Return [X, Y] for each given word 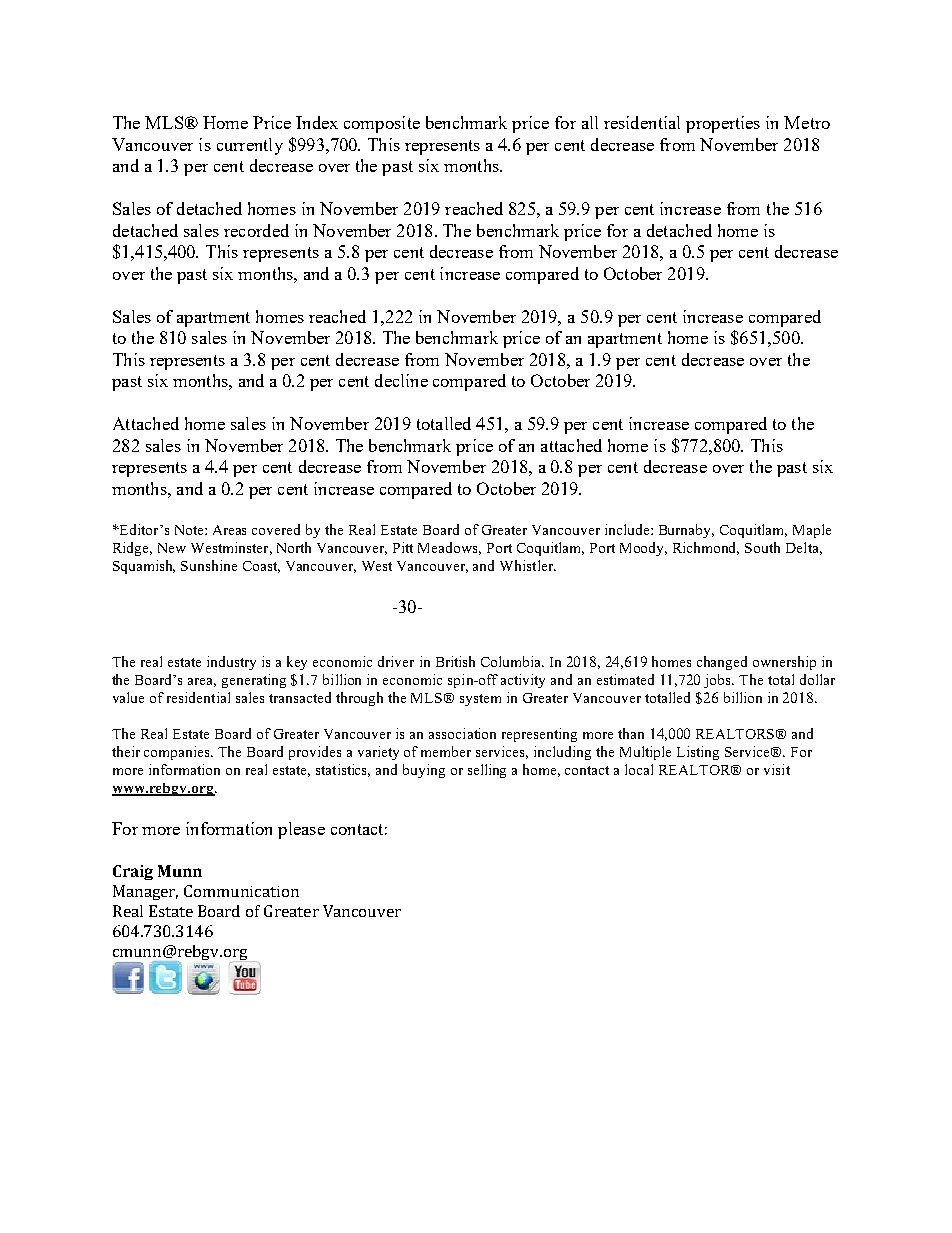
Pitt [403, 547]
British [455, 661]
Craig [133, 872]
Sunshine [209, 565]
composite [382, 124]
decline [401, 380]
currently [250, 146]
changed [722, 663]
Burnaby [686, 531]
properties [723, 124]
